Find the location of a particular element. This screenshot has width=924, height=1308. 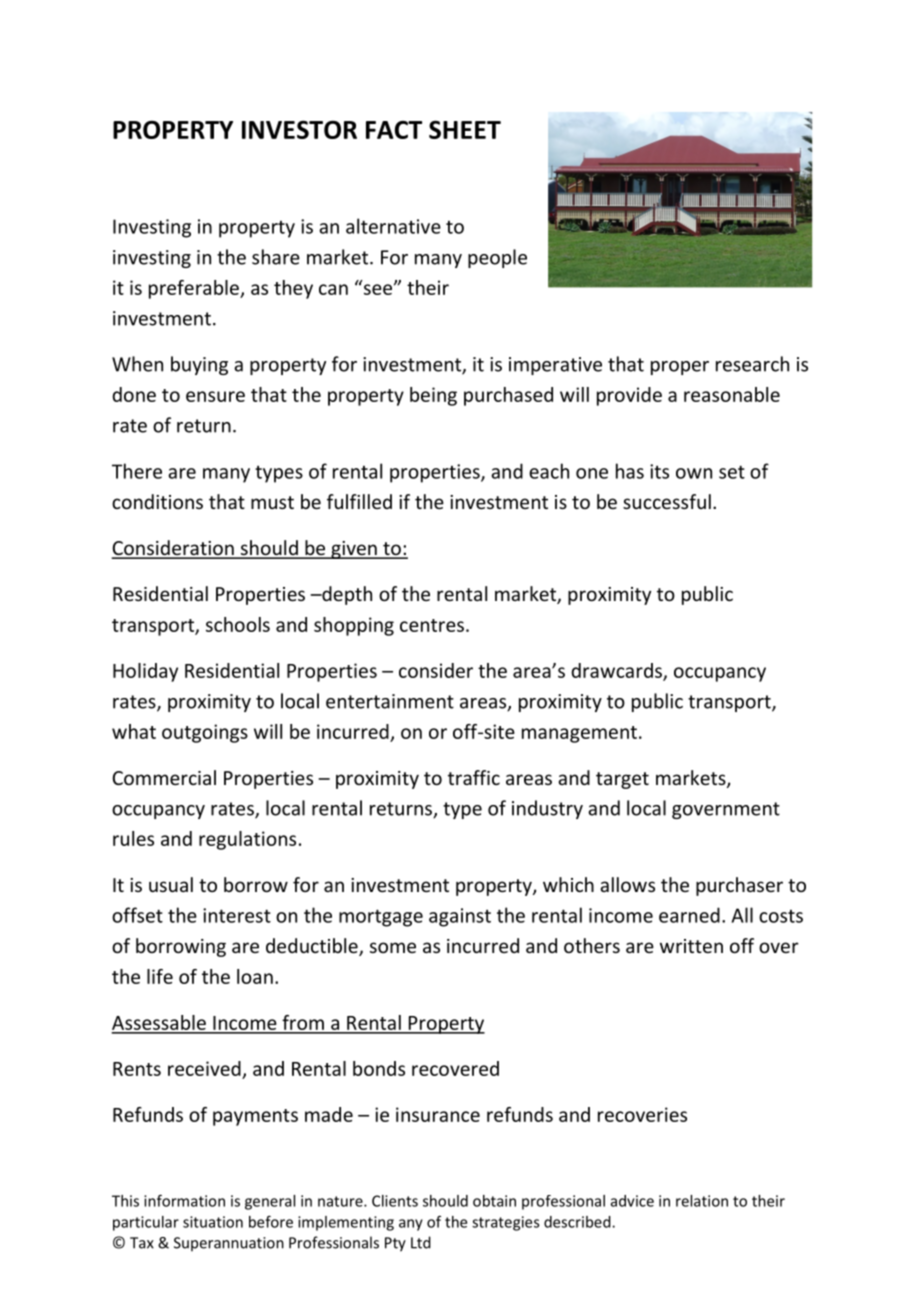

INVESTOR is located at coordinates (299, 129).
